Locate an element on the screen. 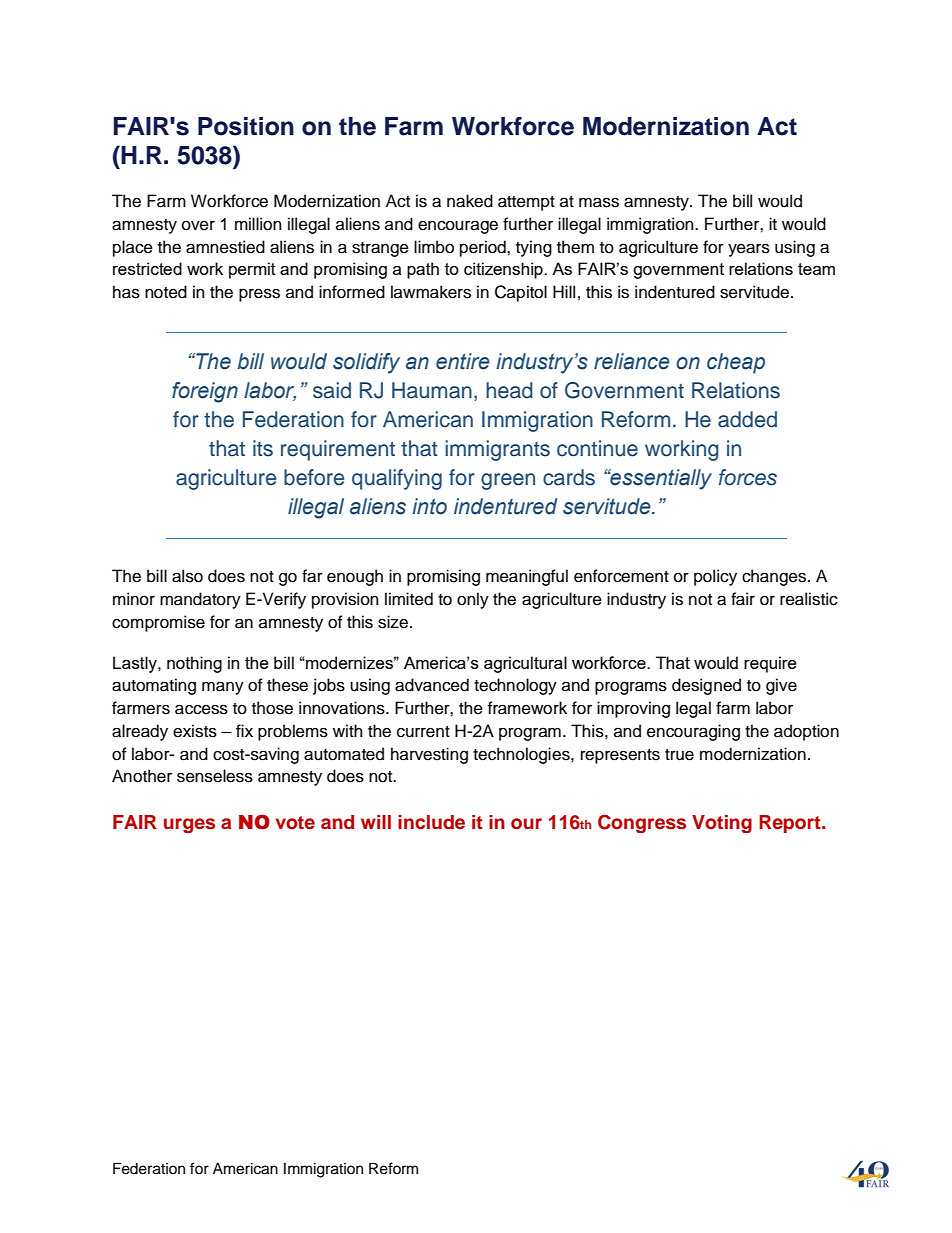 This screenshot has width=952, height=1233. urges is located at coordinates (189, 825).
